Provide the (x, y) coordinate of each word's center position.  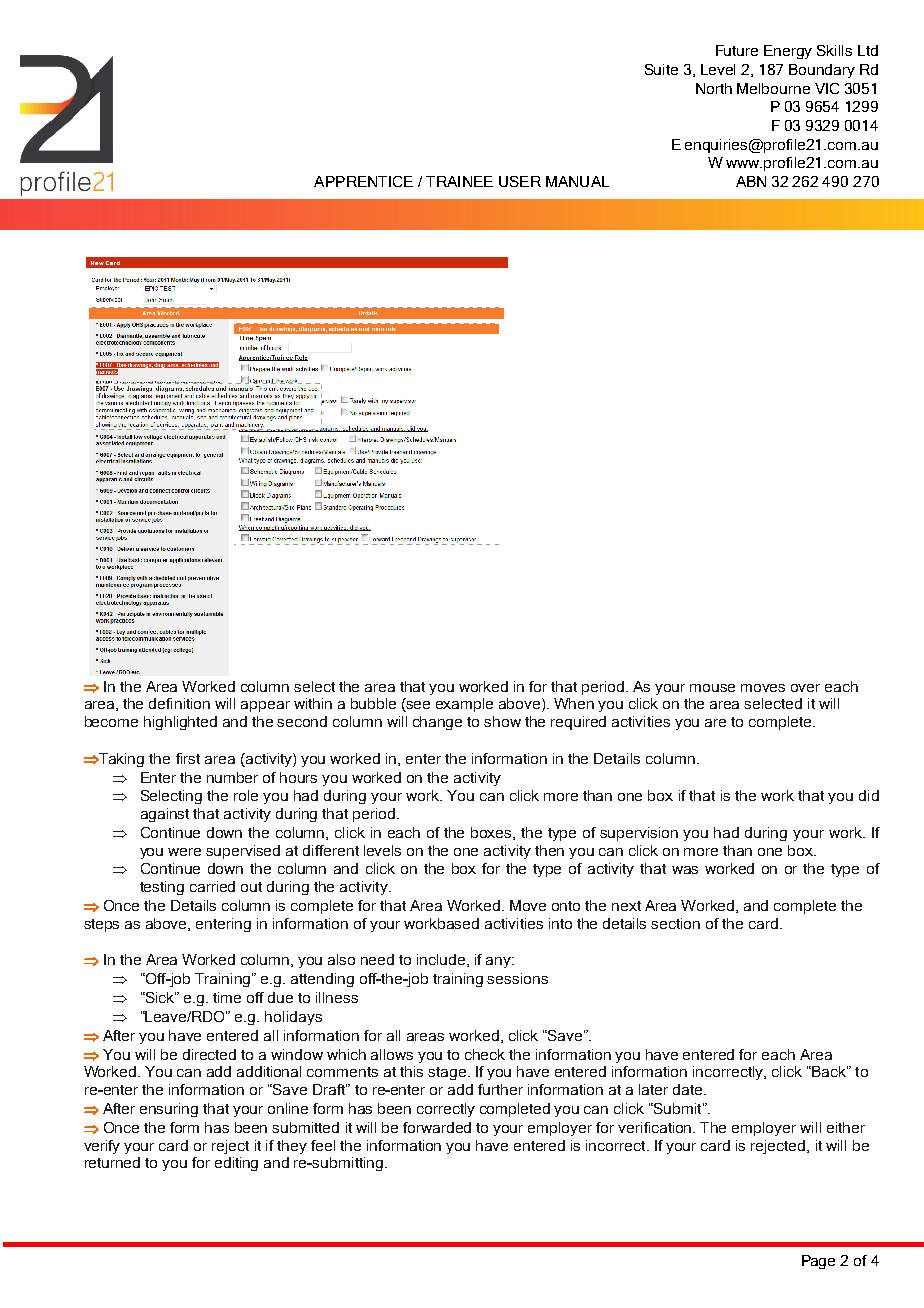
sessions (517, 978)
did (869, 795)
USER (520, 181)
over (805, 688)
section (675, 923)
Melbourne (773, 88)
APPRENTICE (363, 181)
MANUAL (577, 181)
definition (179, 703)
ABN (751, 181)
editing (236, 1164)
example (464, 705)
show (502, 721)
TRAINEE (459, 181)
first (188, 758)
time (227, 997)
